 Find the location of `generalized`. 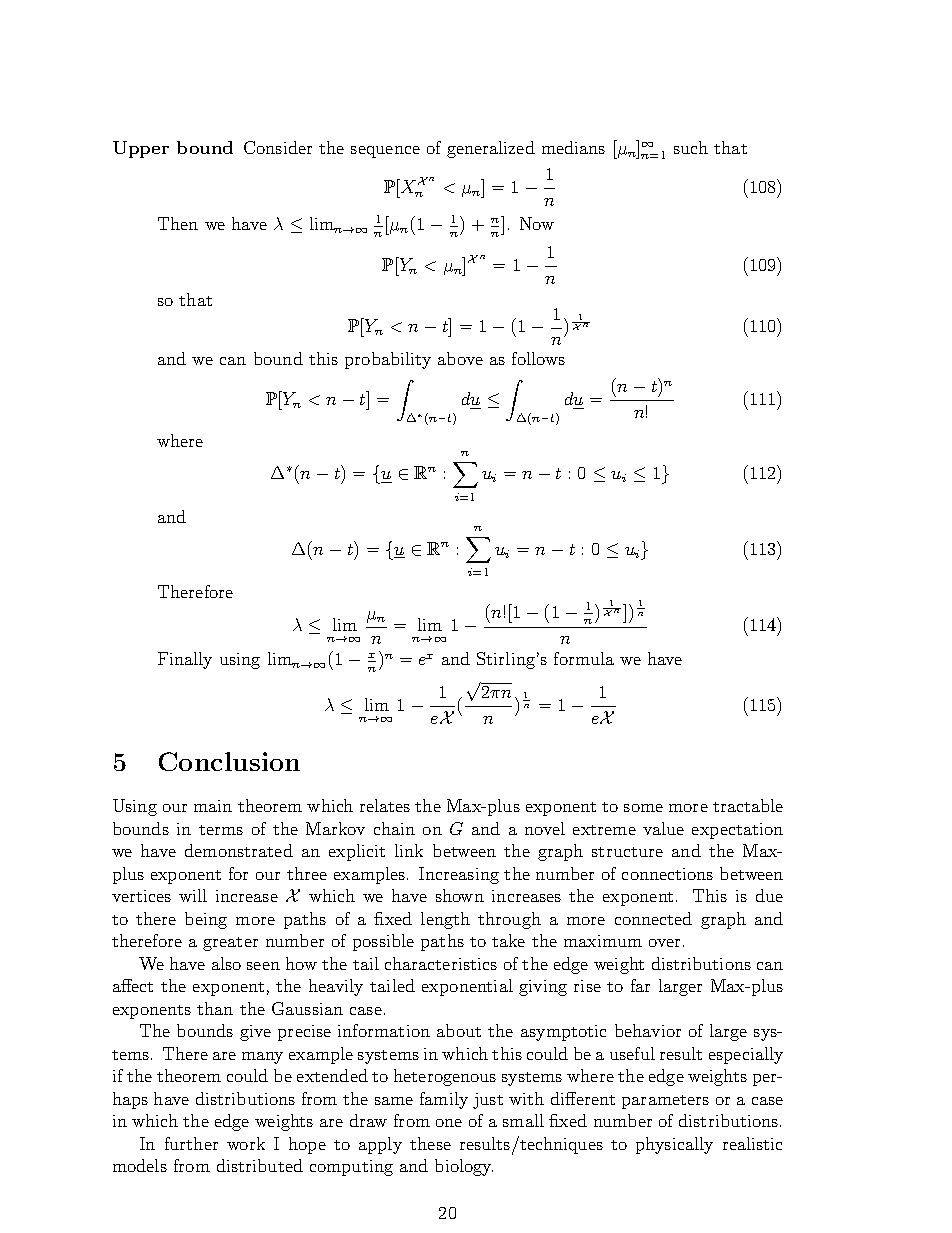

generalized is located at coordinates (491, 149).
